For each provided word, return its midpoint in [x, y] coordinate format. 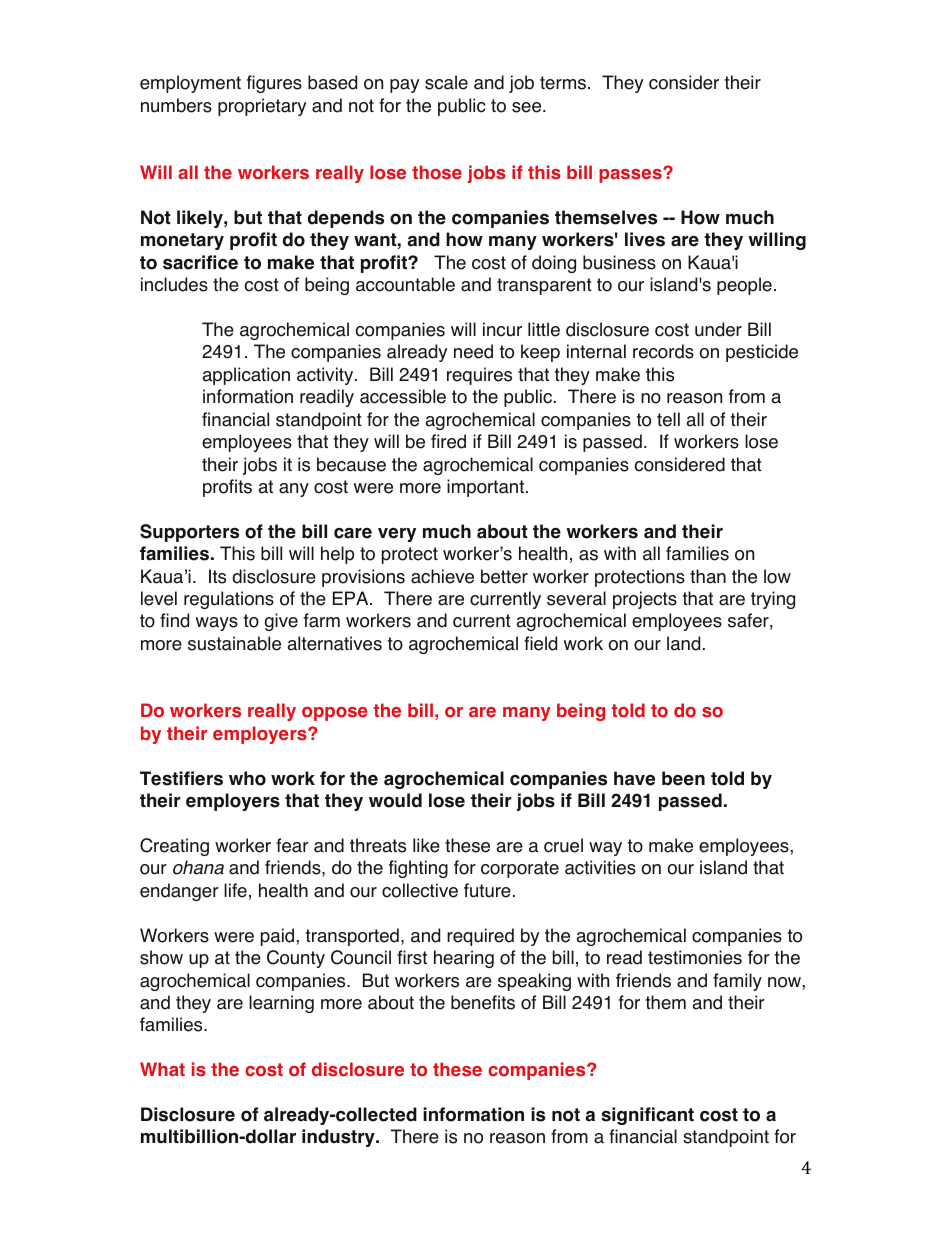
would [395, 800]
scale [446, 82]
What [162, 1069]
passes [631, 175]
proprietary [262, 107]
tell [668, 419]
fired [448, 441]
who [247, 778]
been [683, 778]
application [246, 376]
